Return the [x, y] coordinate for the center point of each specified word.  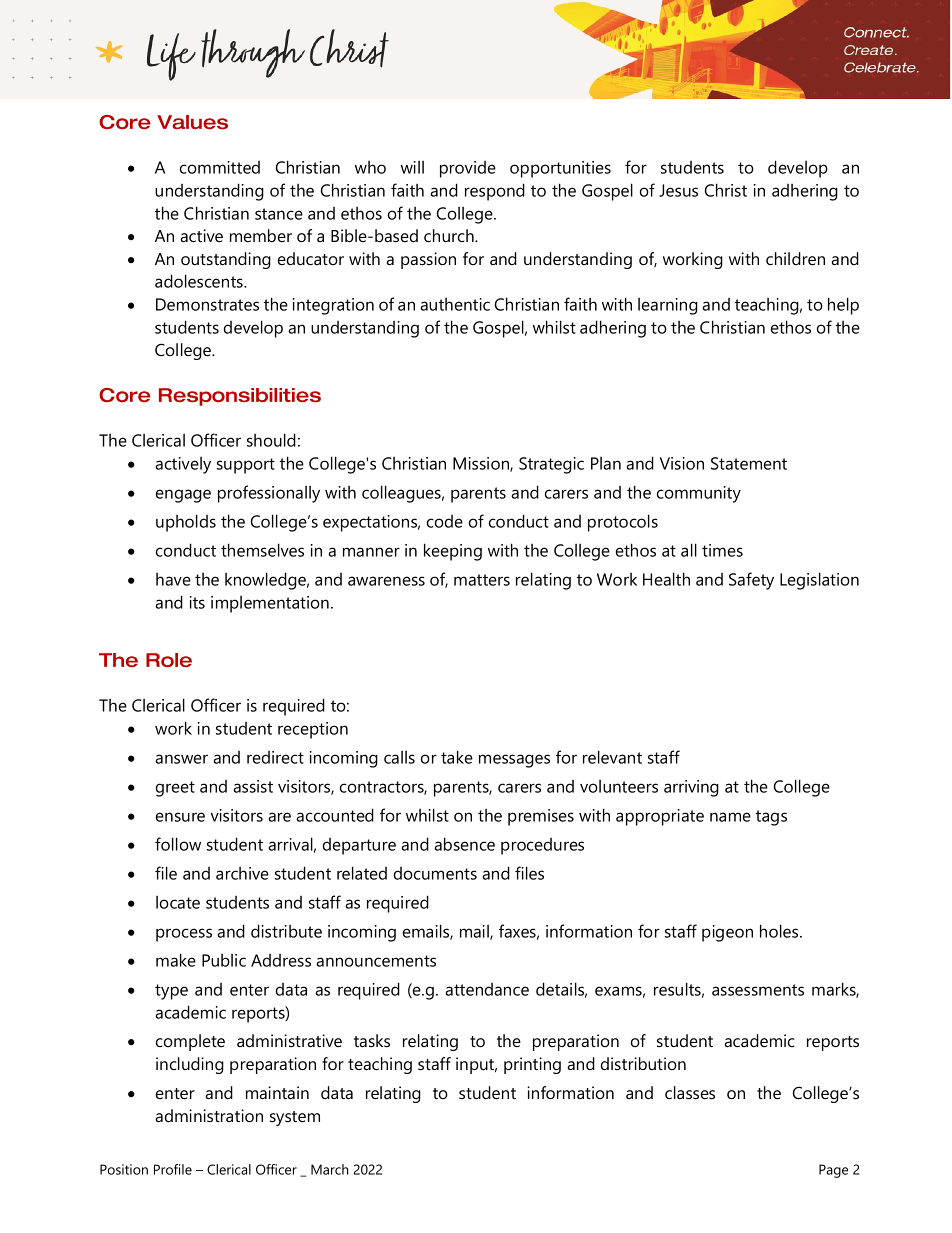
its [197, 602]
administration [209, 1115]
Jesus [678, 190]
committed [220, 167]
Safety [751, 581]
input [476, 1065]
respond [495, 192]
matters [482, 580]
